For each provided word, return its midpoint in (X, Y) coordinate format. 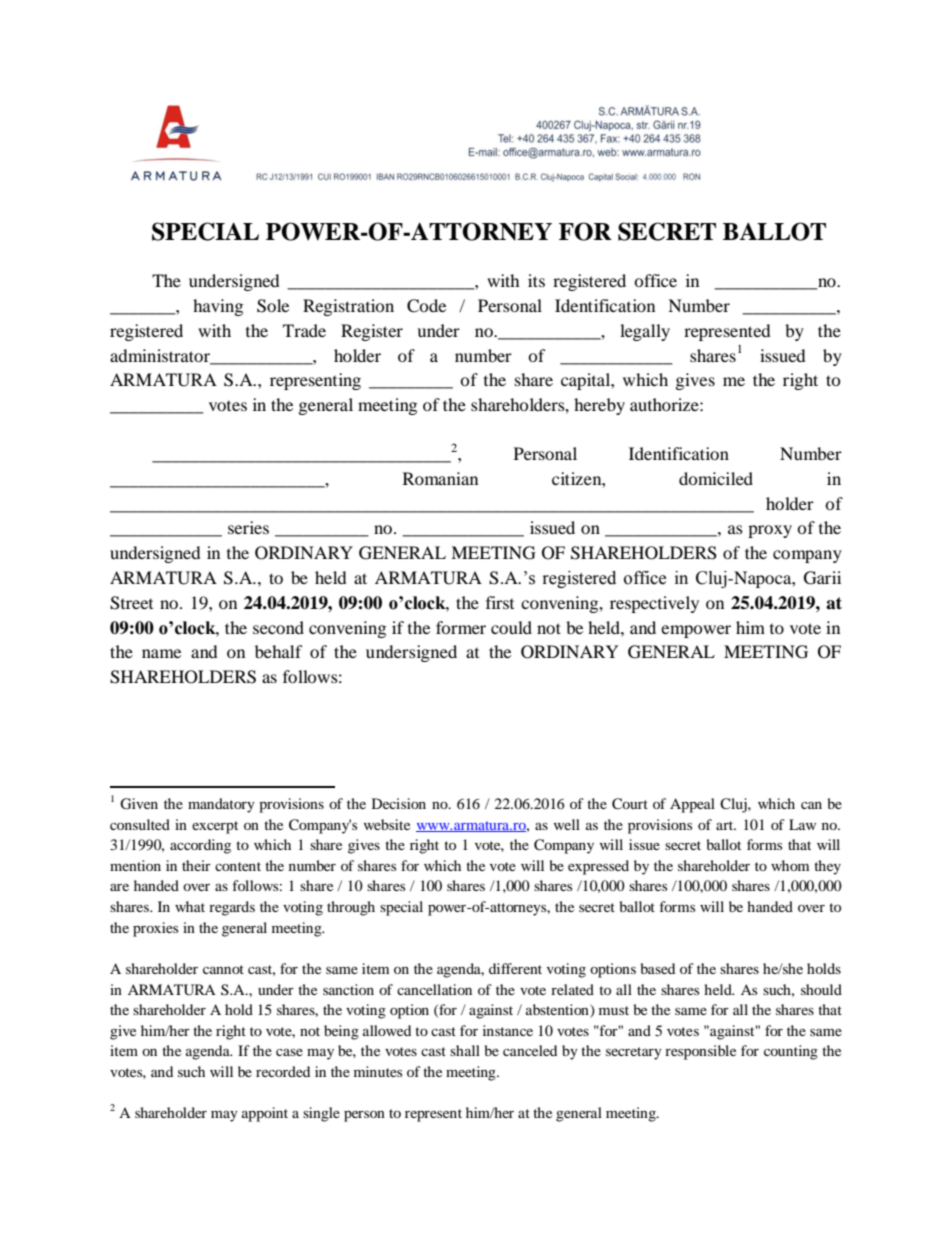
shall (465, 1050)
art (726, 825)
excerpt (215, 827)
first (500, 602)
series (248, 527)
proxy (770, 531)
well (567, 824)
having (218, 307)
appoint (265, 1114)
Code (426, 306)
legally (645, 332)
